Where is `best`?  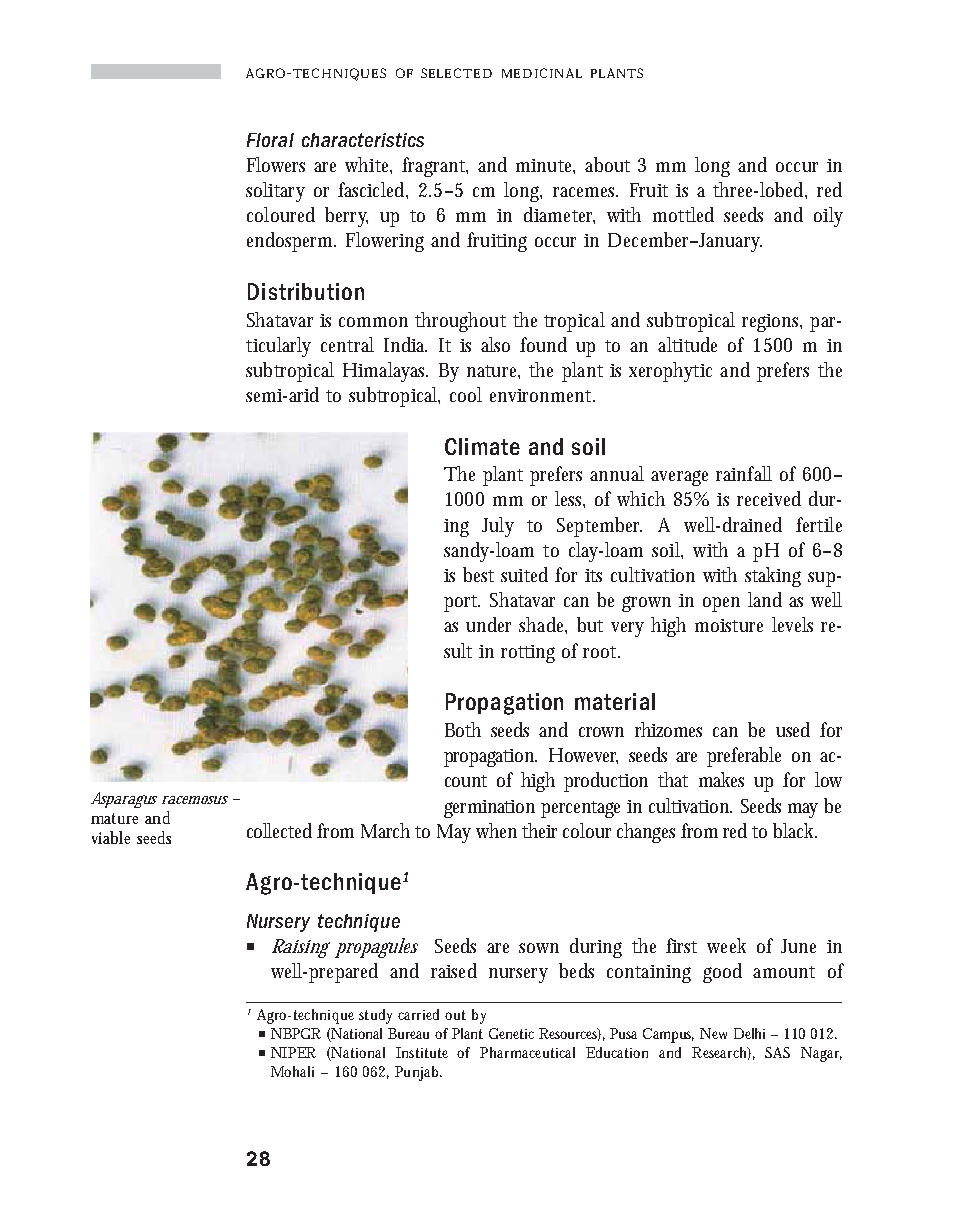 best is located at coordinates (478, 574).
